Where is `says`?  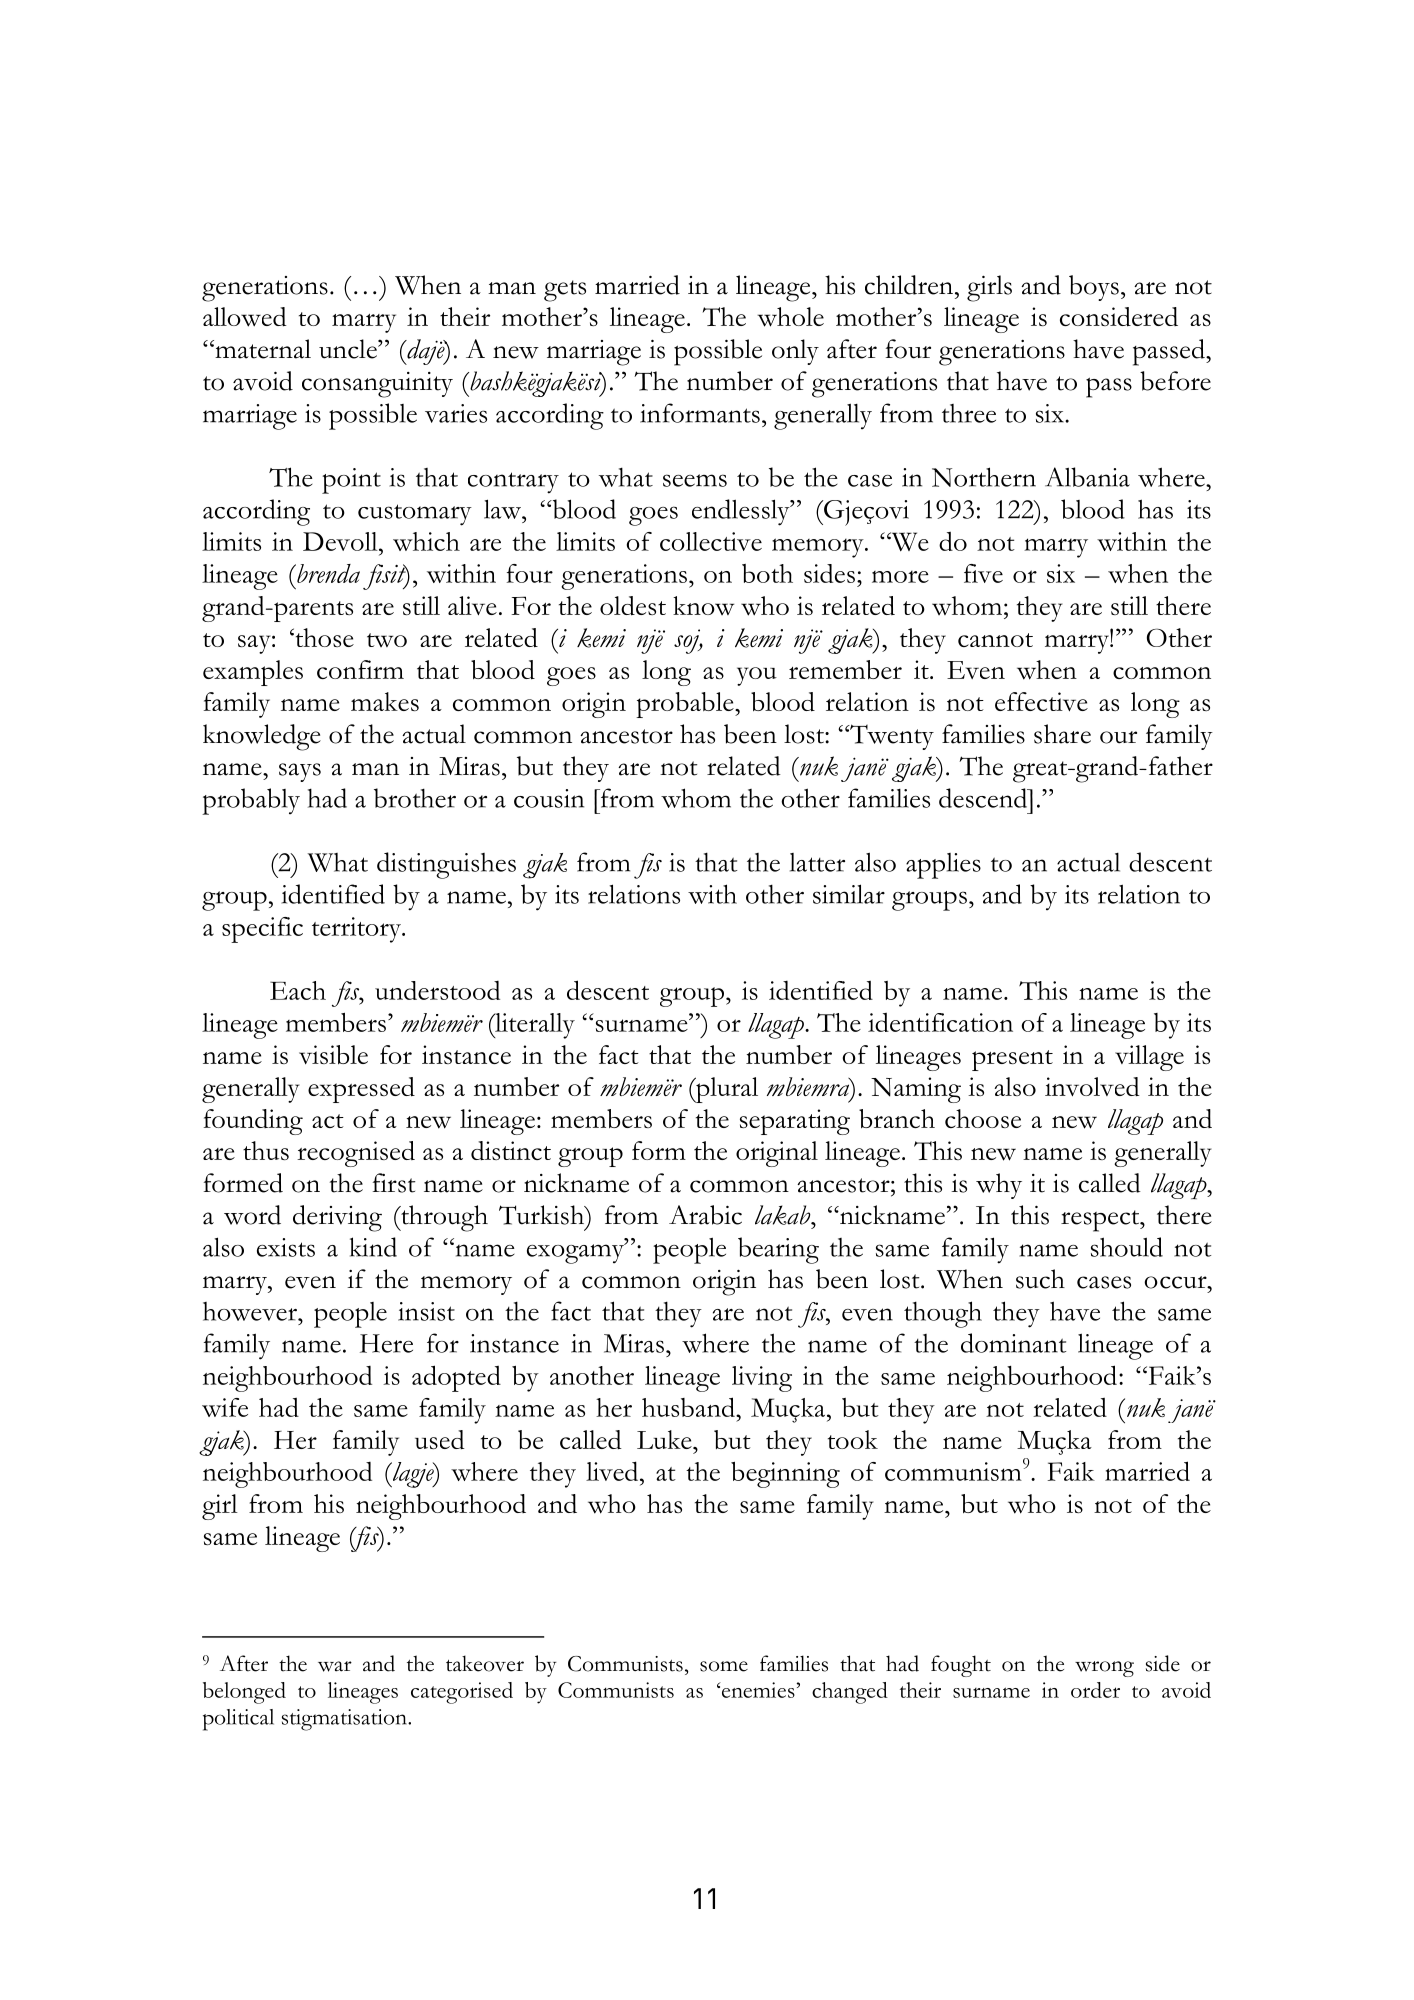 says is located at coordinates (300, 772).
